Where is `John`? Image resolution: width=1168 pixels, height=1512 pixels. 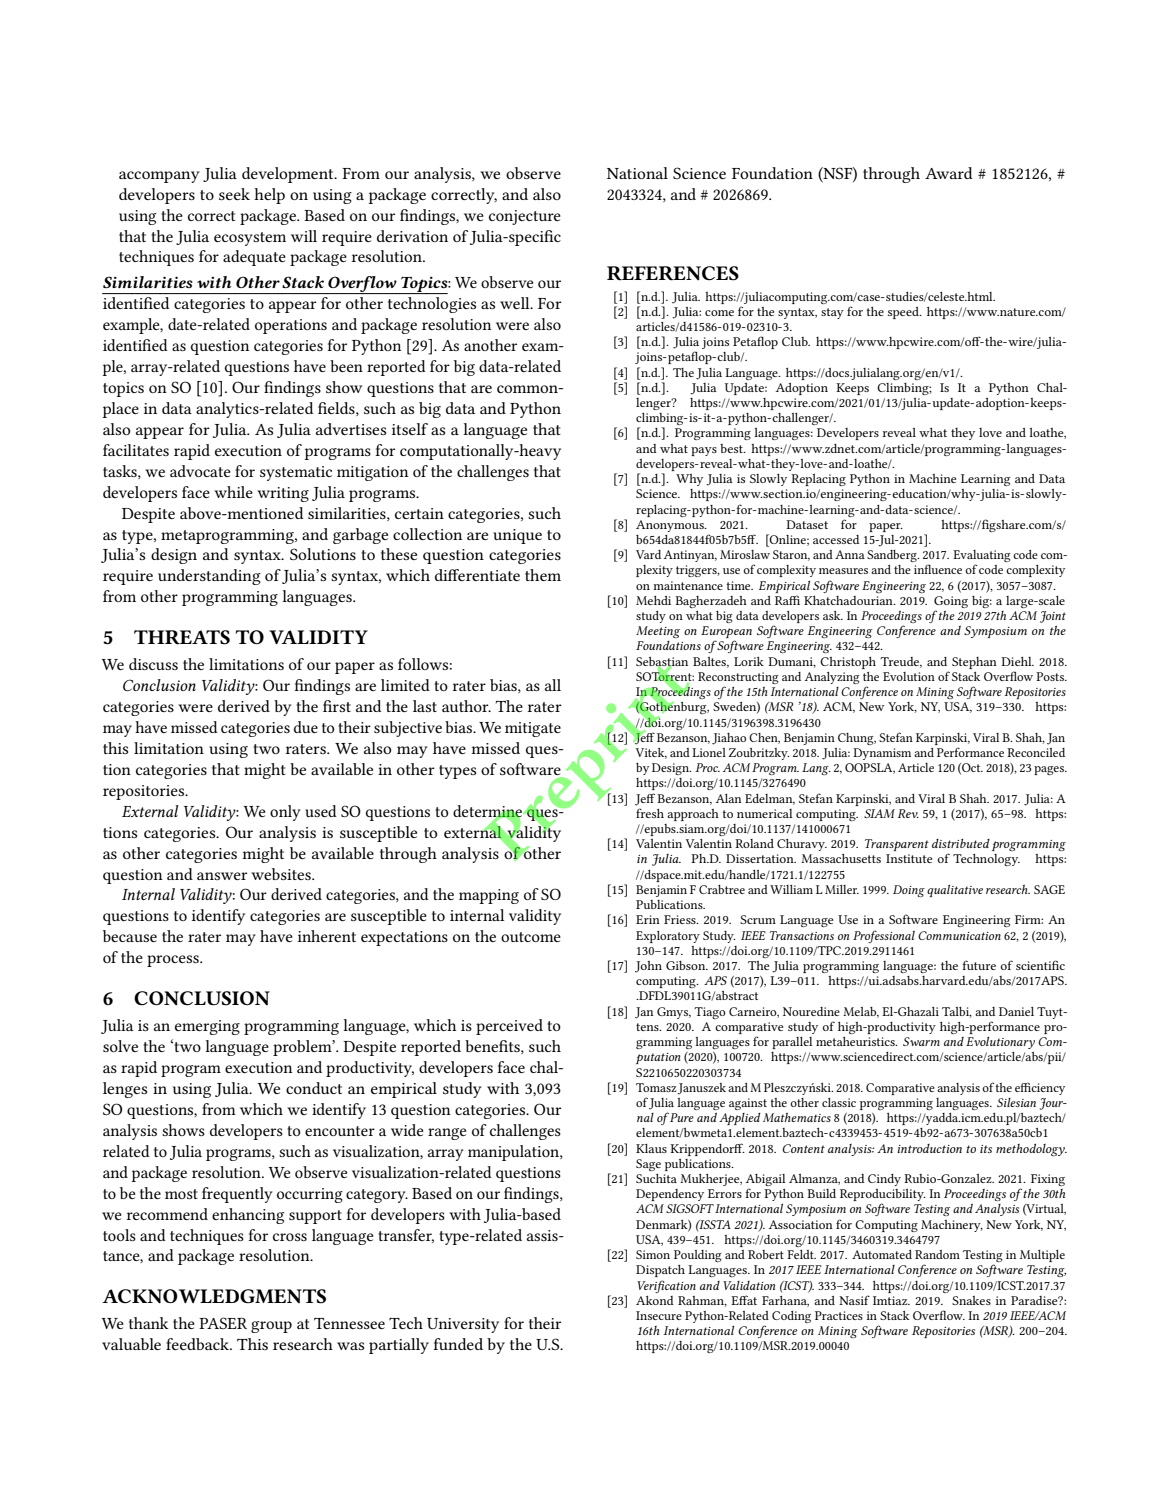
John is located at coordinates (648, 967).
